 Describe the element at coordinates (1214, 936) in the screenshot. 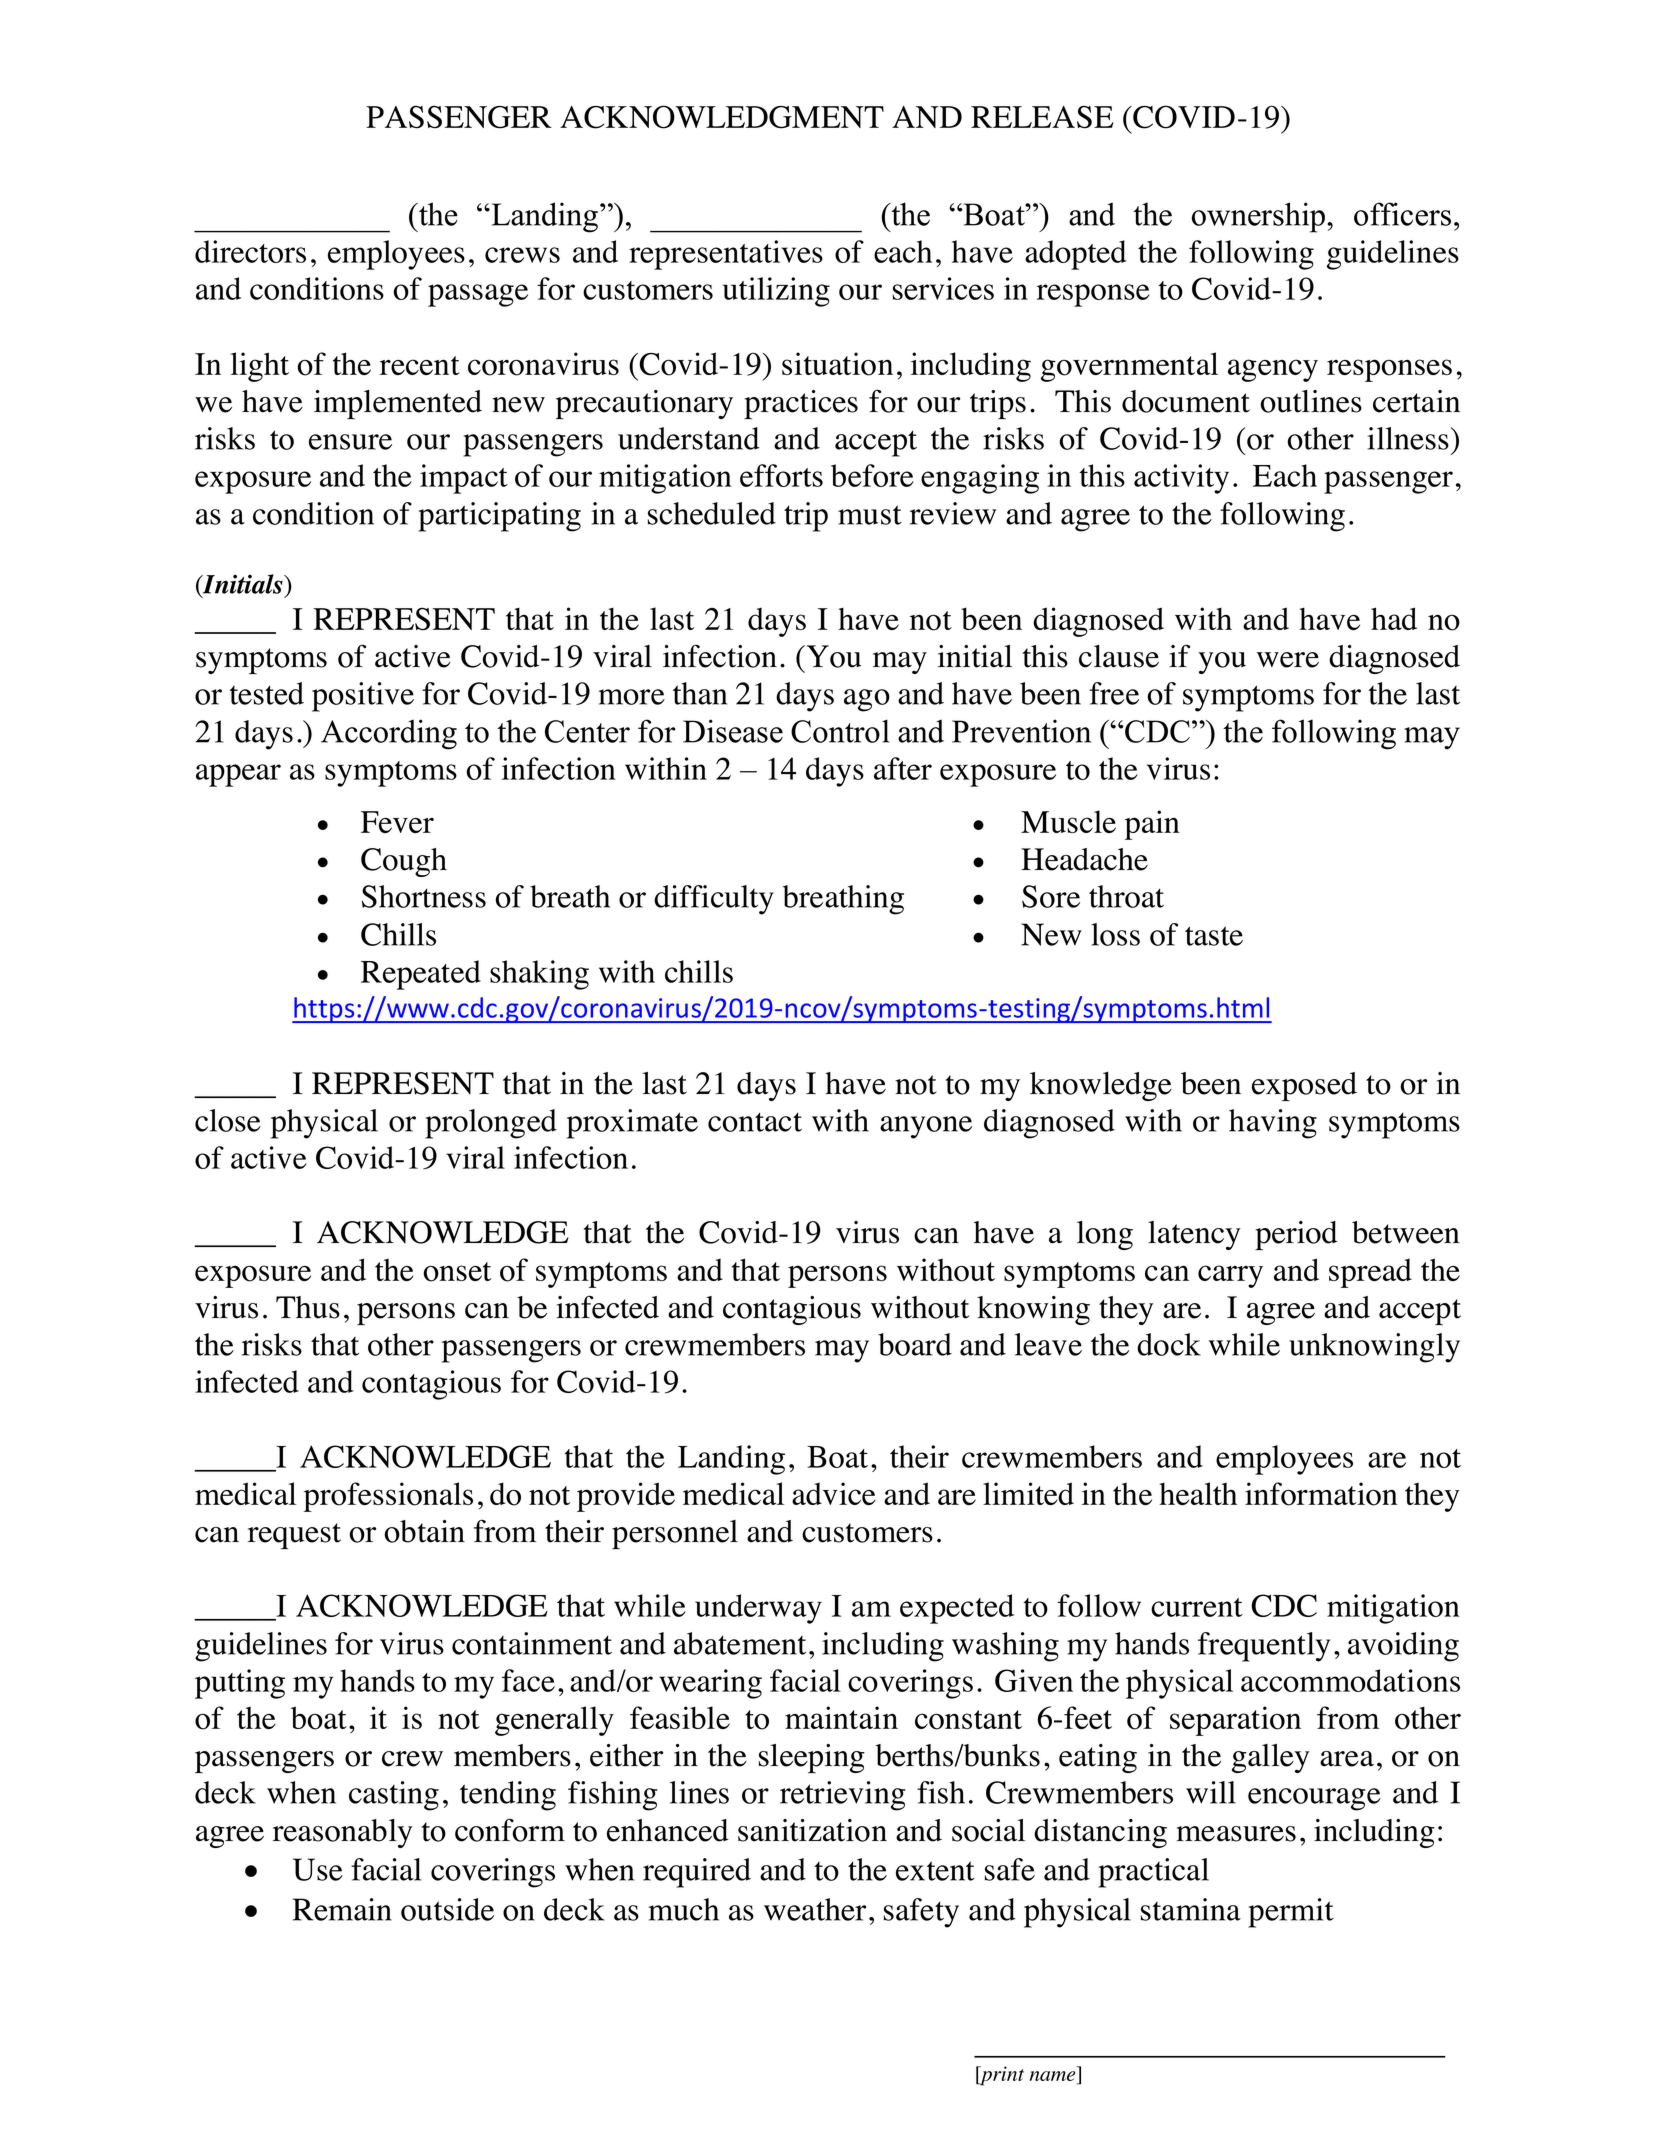

I see `taste` at that location.
